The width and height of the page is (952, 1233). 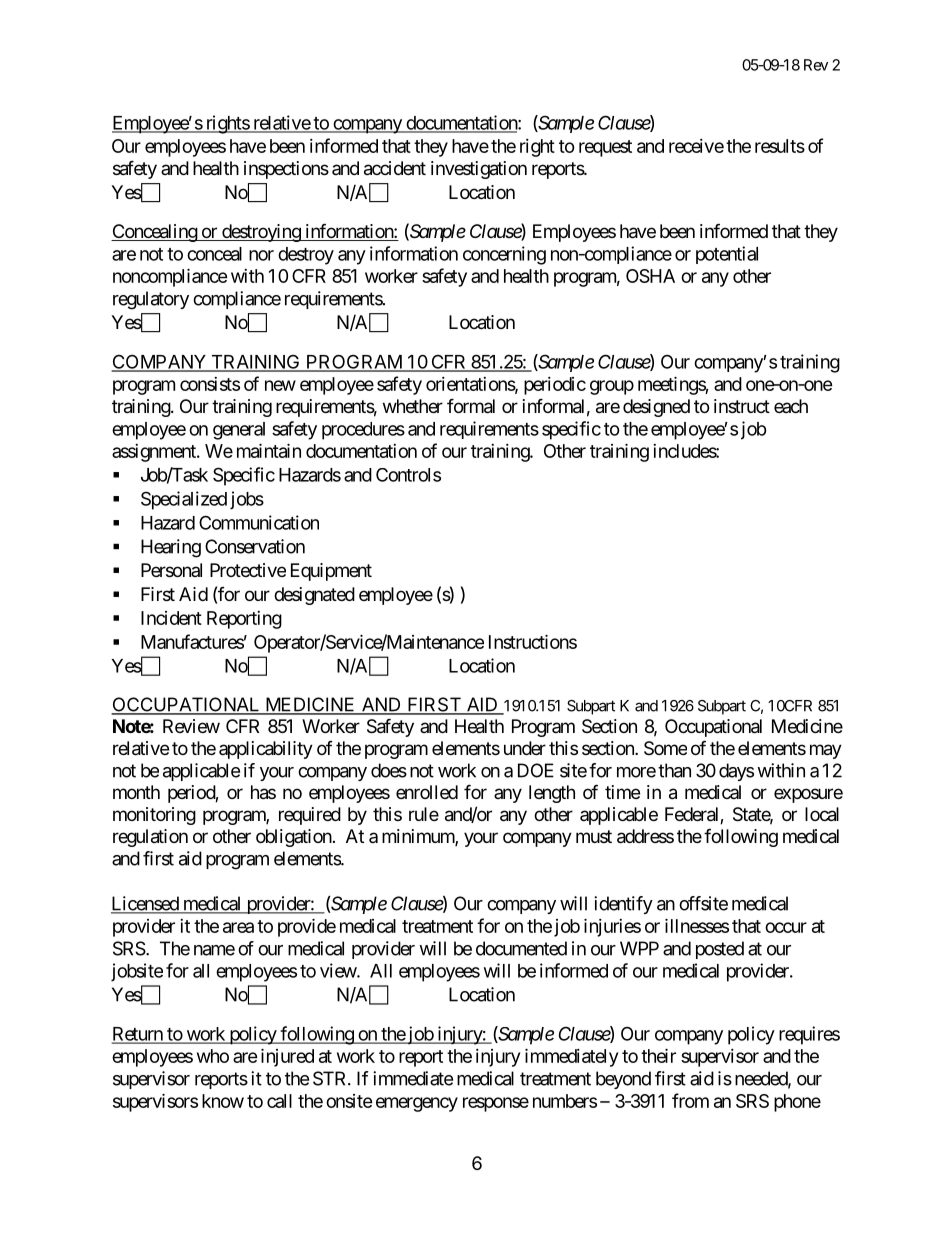 I want to click on investigation, so click(x=479, y=170).
